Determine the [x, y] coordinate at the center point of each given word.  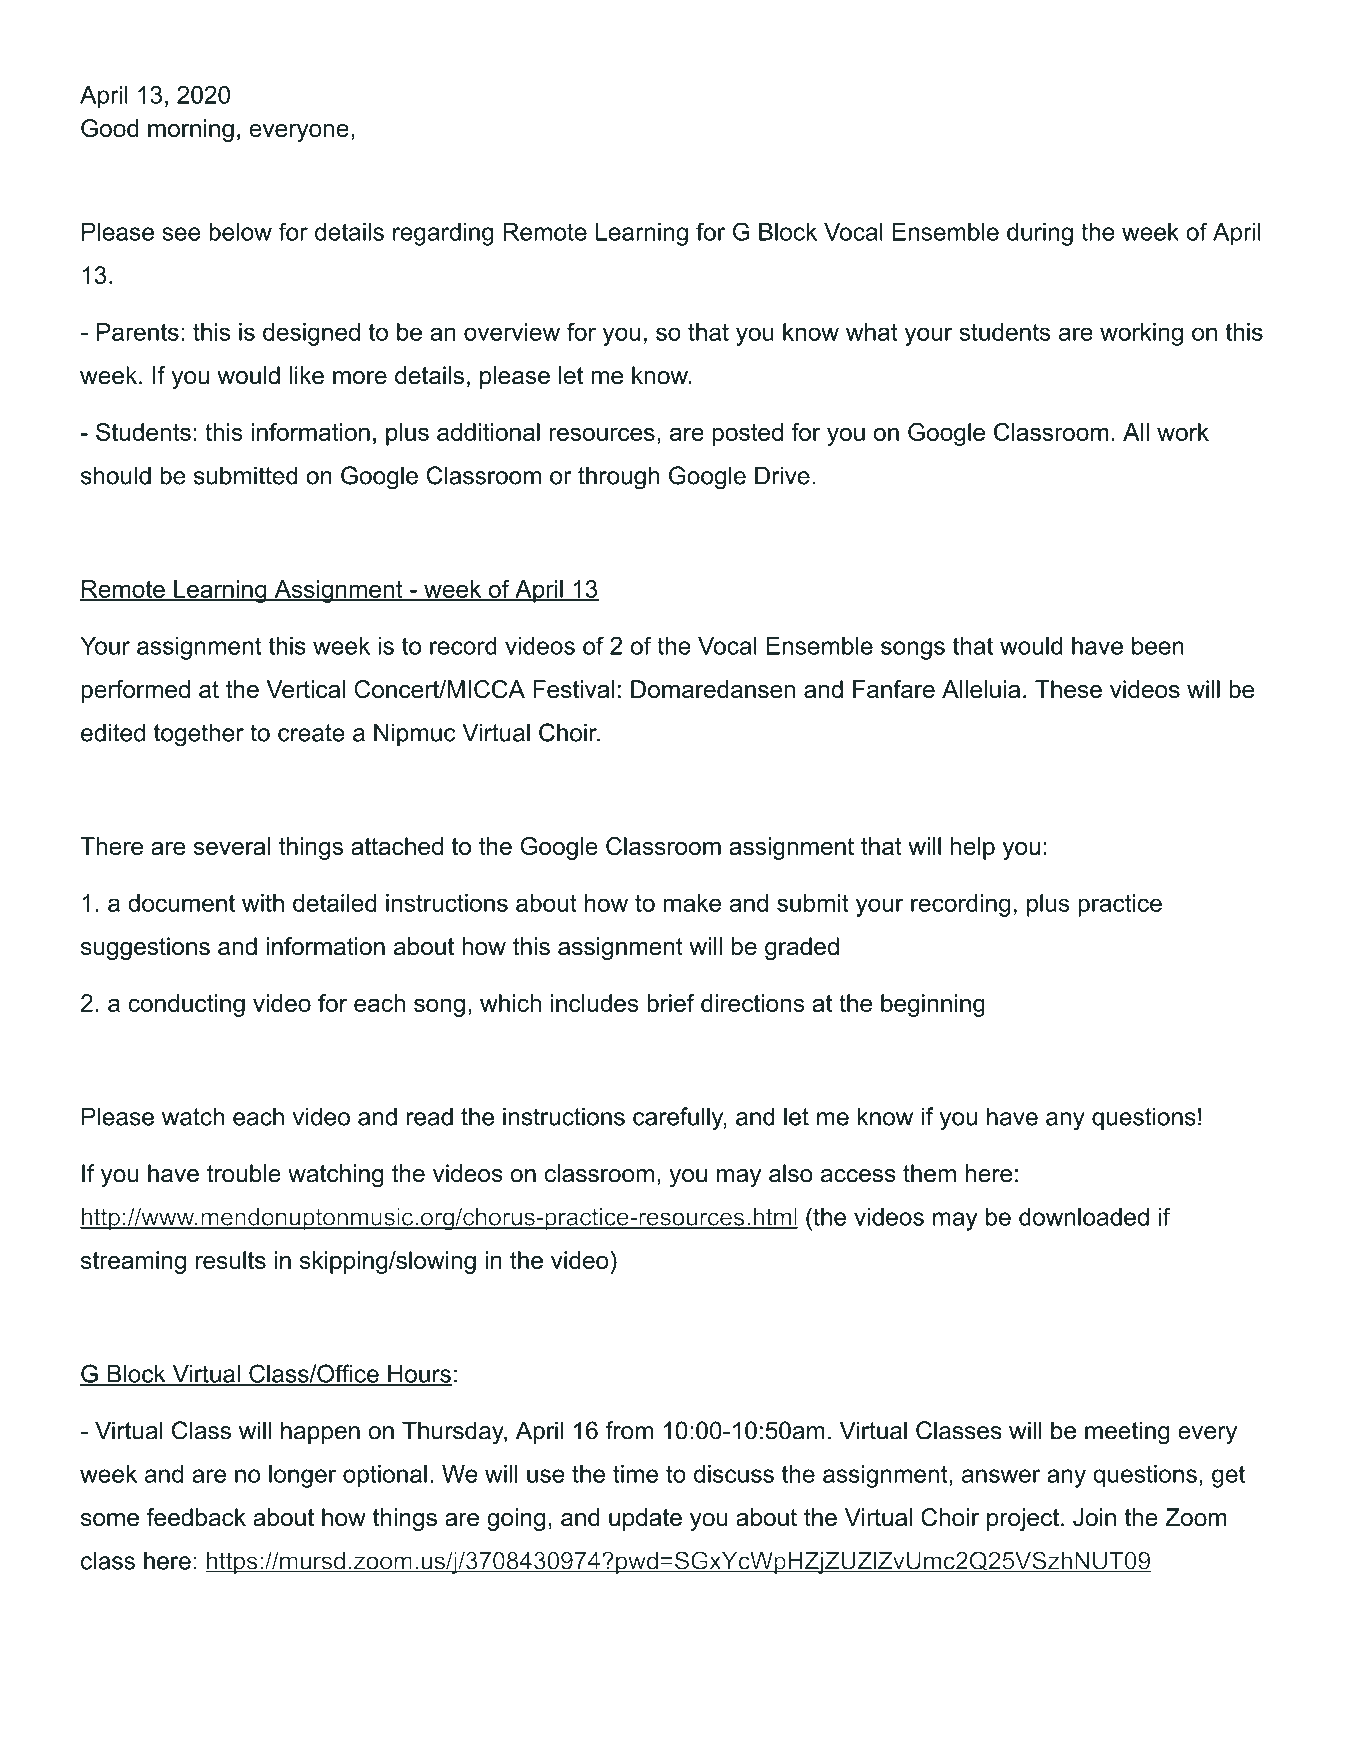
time [635, 1474]
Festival [574, 689]
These [1068, 689]
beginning [933, 1005]
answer [1001, 1476]
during [1040, 234]
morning [191, 130]
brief [671, 1003]
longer [302, 1476]
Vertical [305, 689]
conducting [186, 1005]
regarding [443, 234]
